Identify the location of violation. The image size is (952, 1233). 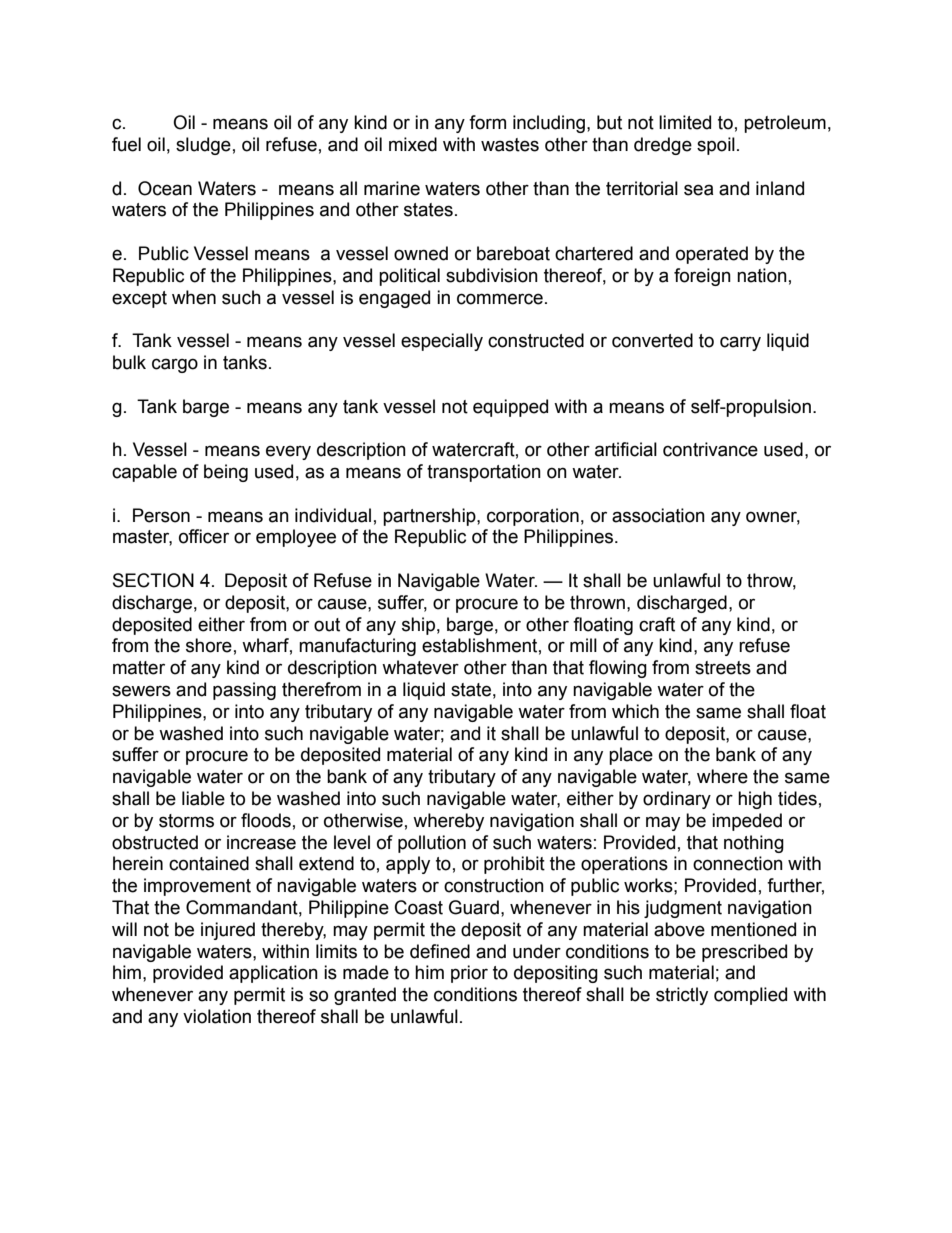
(217, 1016).
